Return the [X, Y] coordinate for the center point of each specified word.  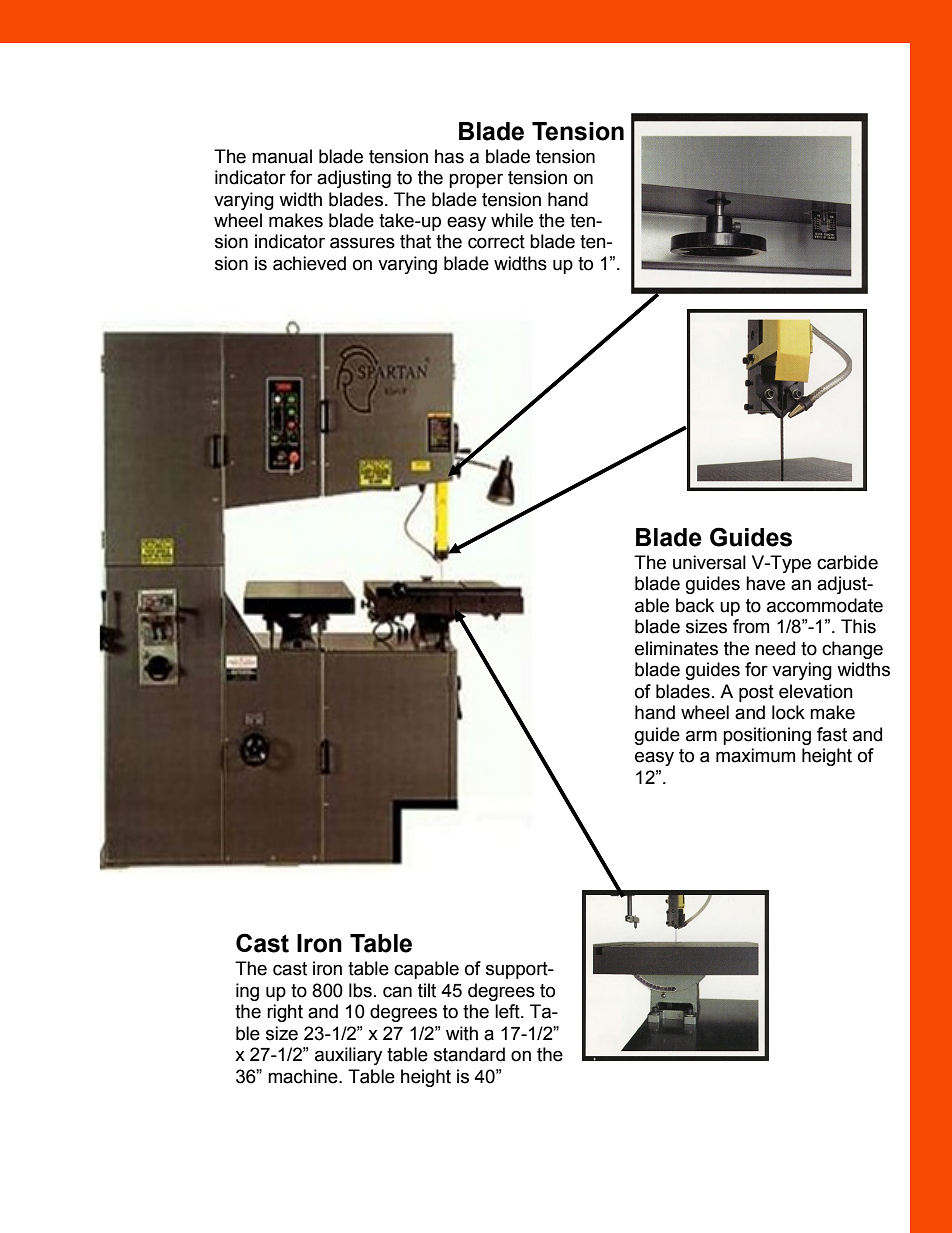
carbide [847, 562]
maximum [755, 755]
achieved [309, 263]
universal [709, 562]
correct [496, 242]
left [508, 1011]
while [512, 220]
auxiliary [348, 1056]
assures [362, 243]
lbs [360, 990]
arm [701, 736]
